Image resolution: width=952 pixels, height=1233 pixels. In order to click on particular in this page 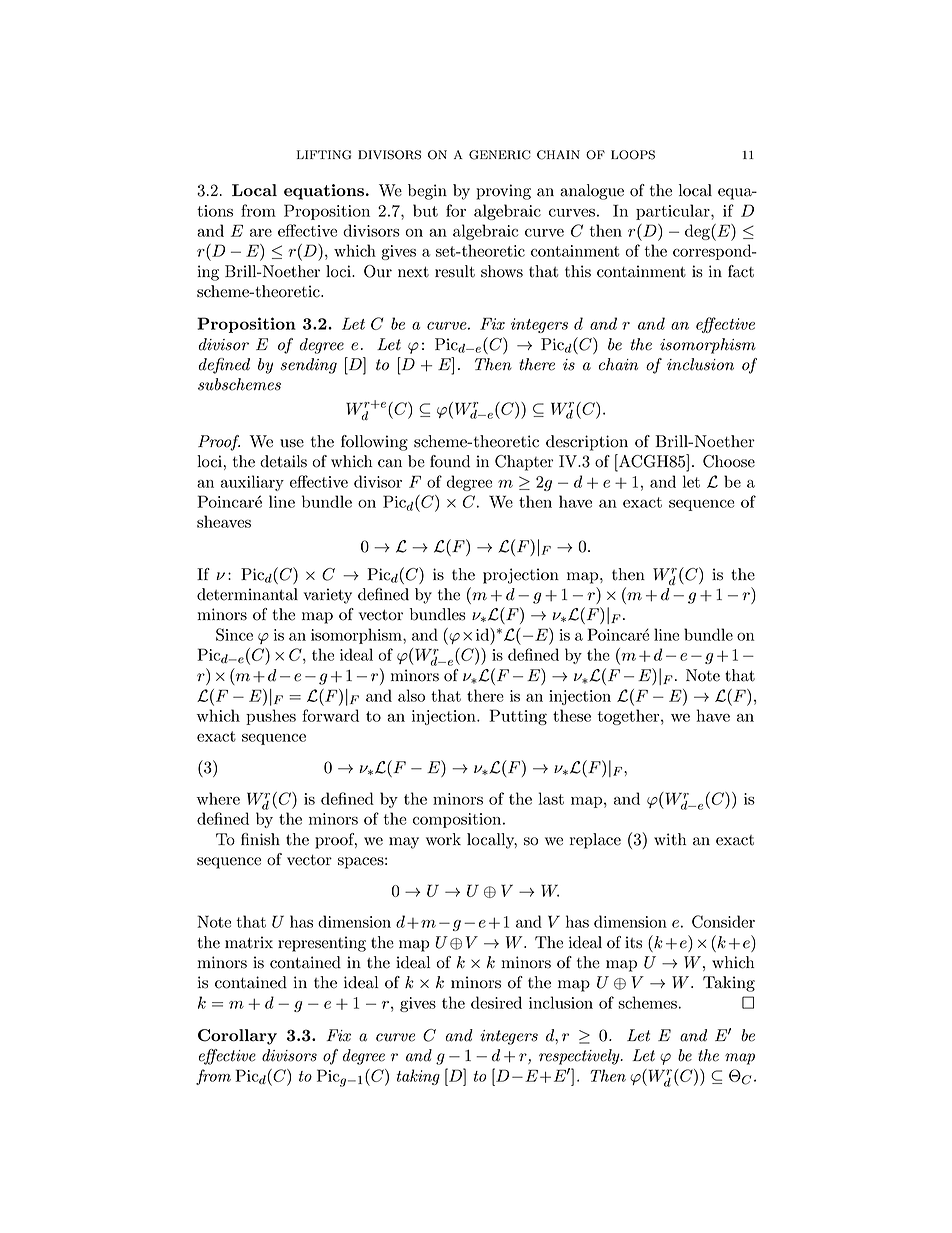, I will do `click(674, 212)`.
